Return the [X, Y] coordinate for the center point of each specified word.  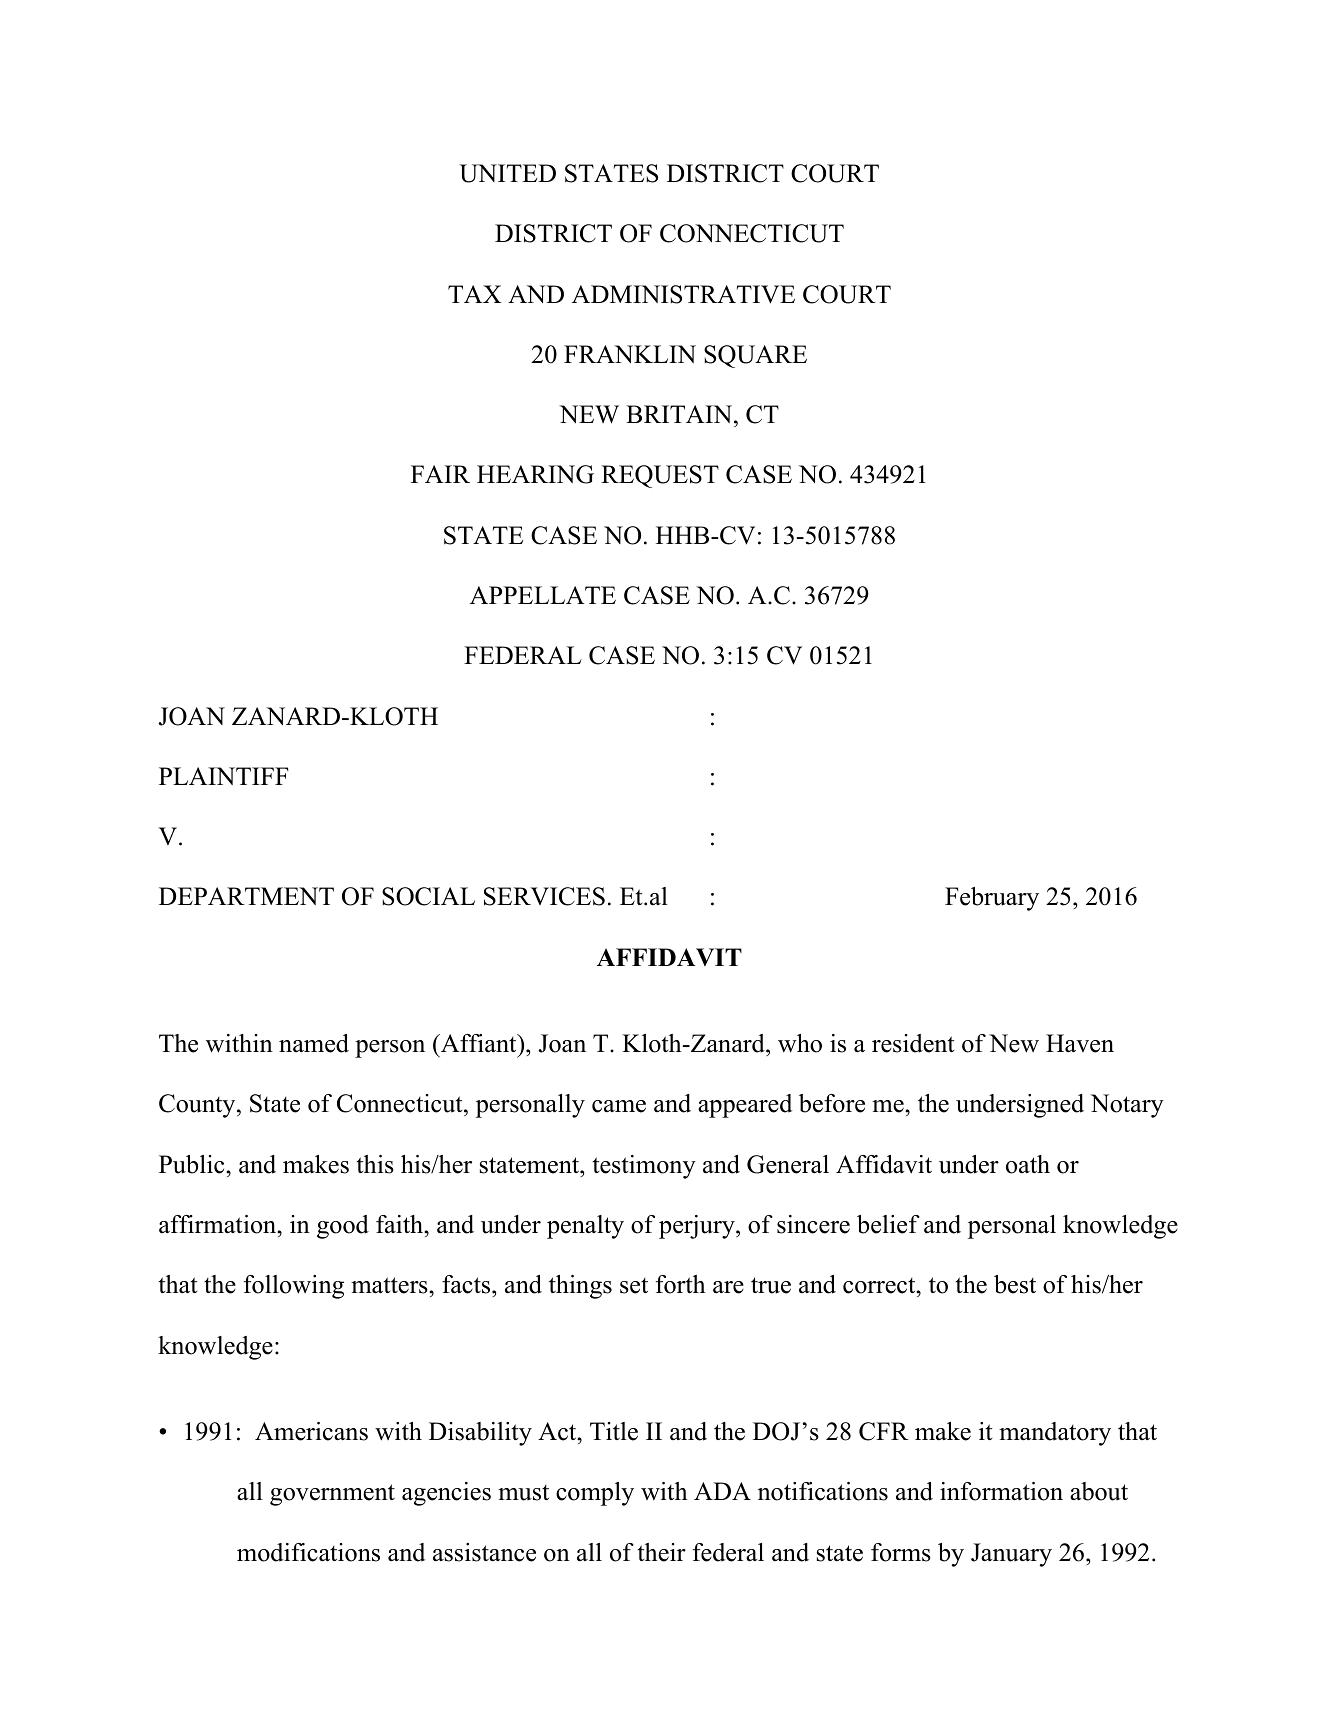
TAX [474, 294]
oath [1028, 1164]
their [662, 1552]
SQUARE [755, 356]
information [1001, 1491]
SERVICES [544, 896]
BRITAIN [680, 414]
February [992, 899]
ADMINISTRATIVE [683, 294]
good [343, 1227]
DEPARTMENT [246, 896]
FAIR [440, 474]
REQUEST [660, 476]
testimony [644, 1167]
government [332, 1495]
